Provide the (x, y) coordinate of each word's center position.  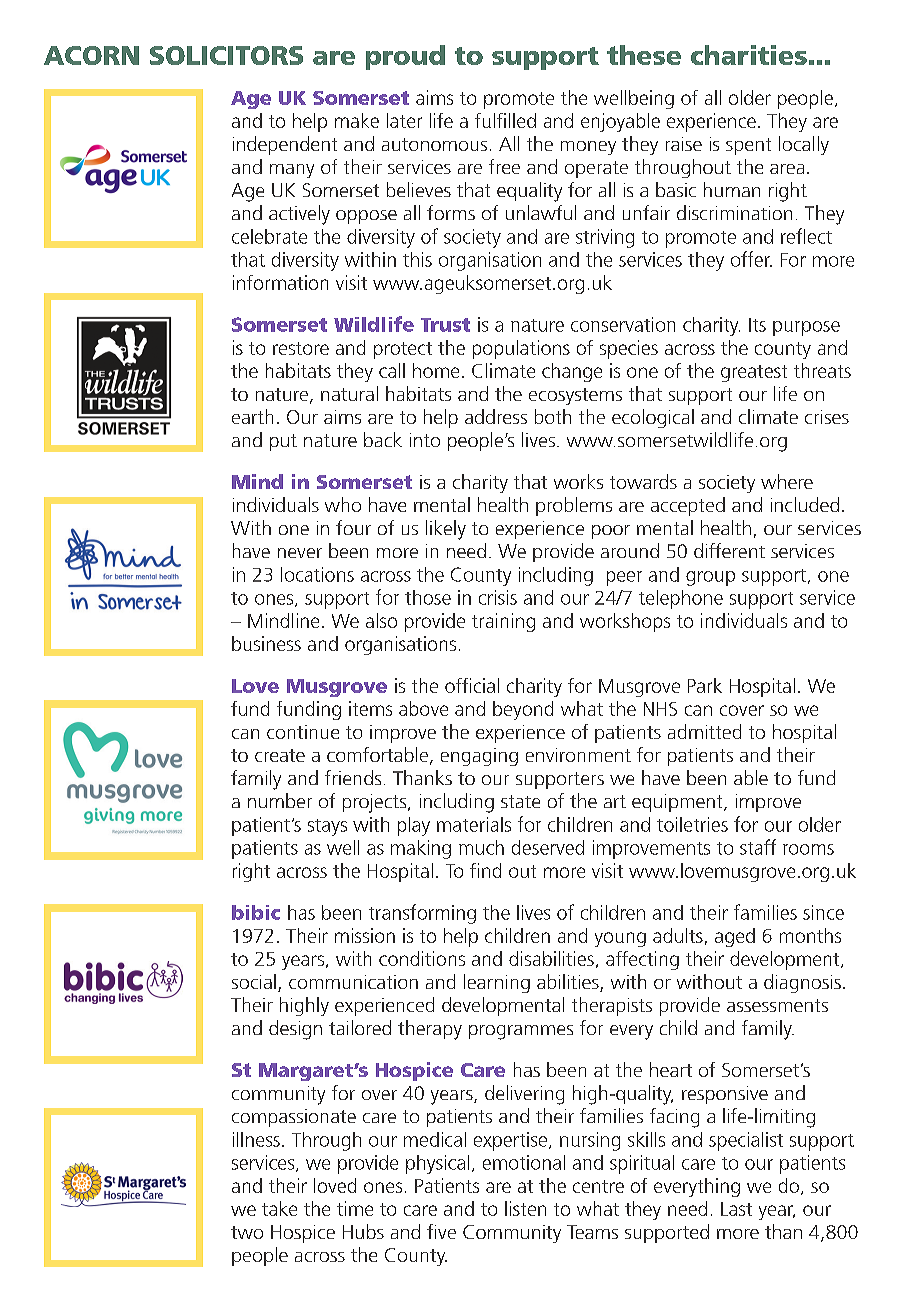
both (553, 416)
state (520, 801)
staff (758, 847)
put (283, 442)
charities (749, 55)
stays (327, 827)
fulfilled (505, 120)
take (279, 1208)
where (787, 481)
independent (285, 145)
